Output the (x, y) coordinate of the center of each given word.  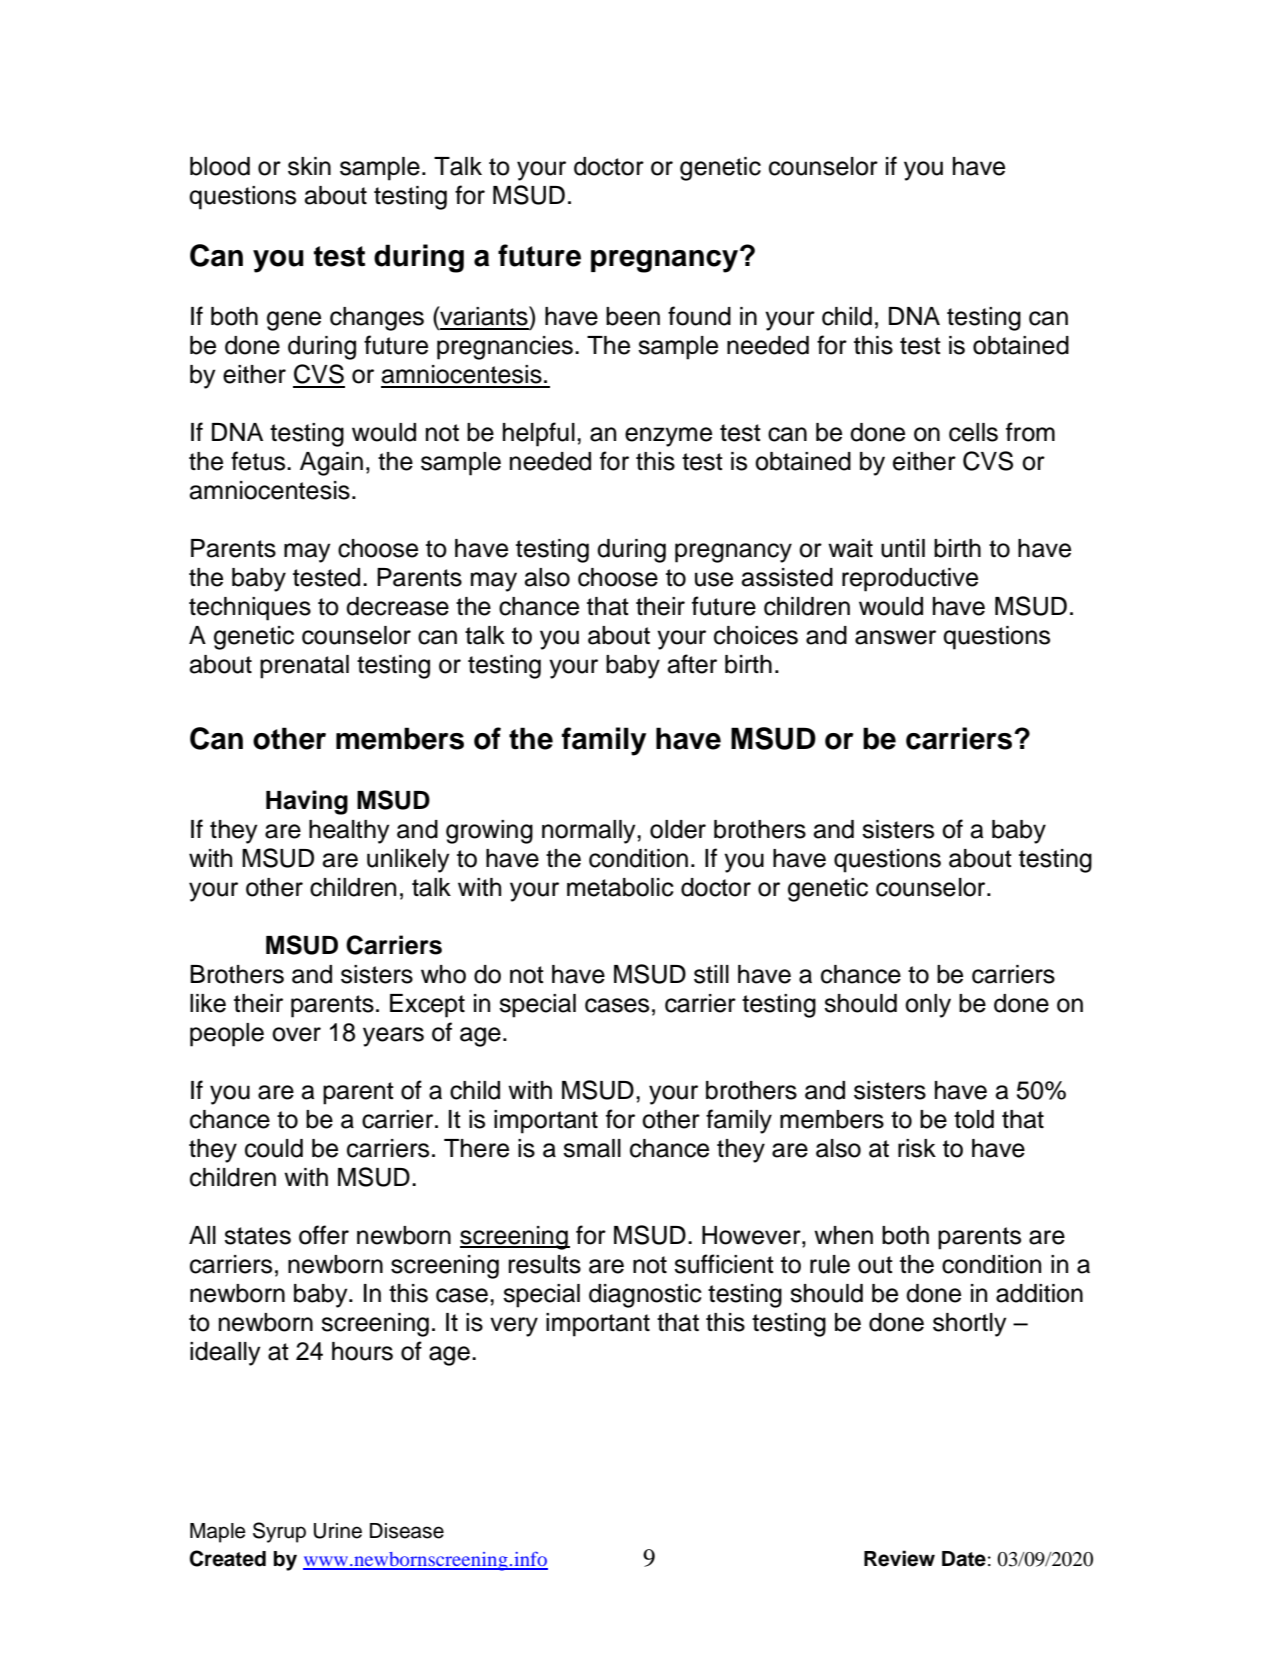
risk (917, 1148)
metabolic (620, 887)
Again (331, 464)
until (903, 548)
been (633, 316)
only (928, 1006)
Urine (338, 1531)
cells (973, 432)
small (592, 1148)
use (714, 579)
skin (309, 166)
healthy (349, 832)
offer (324, 1235)
